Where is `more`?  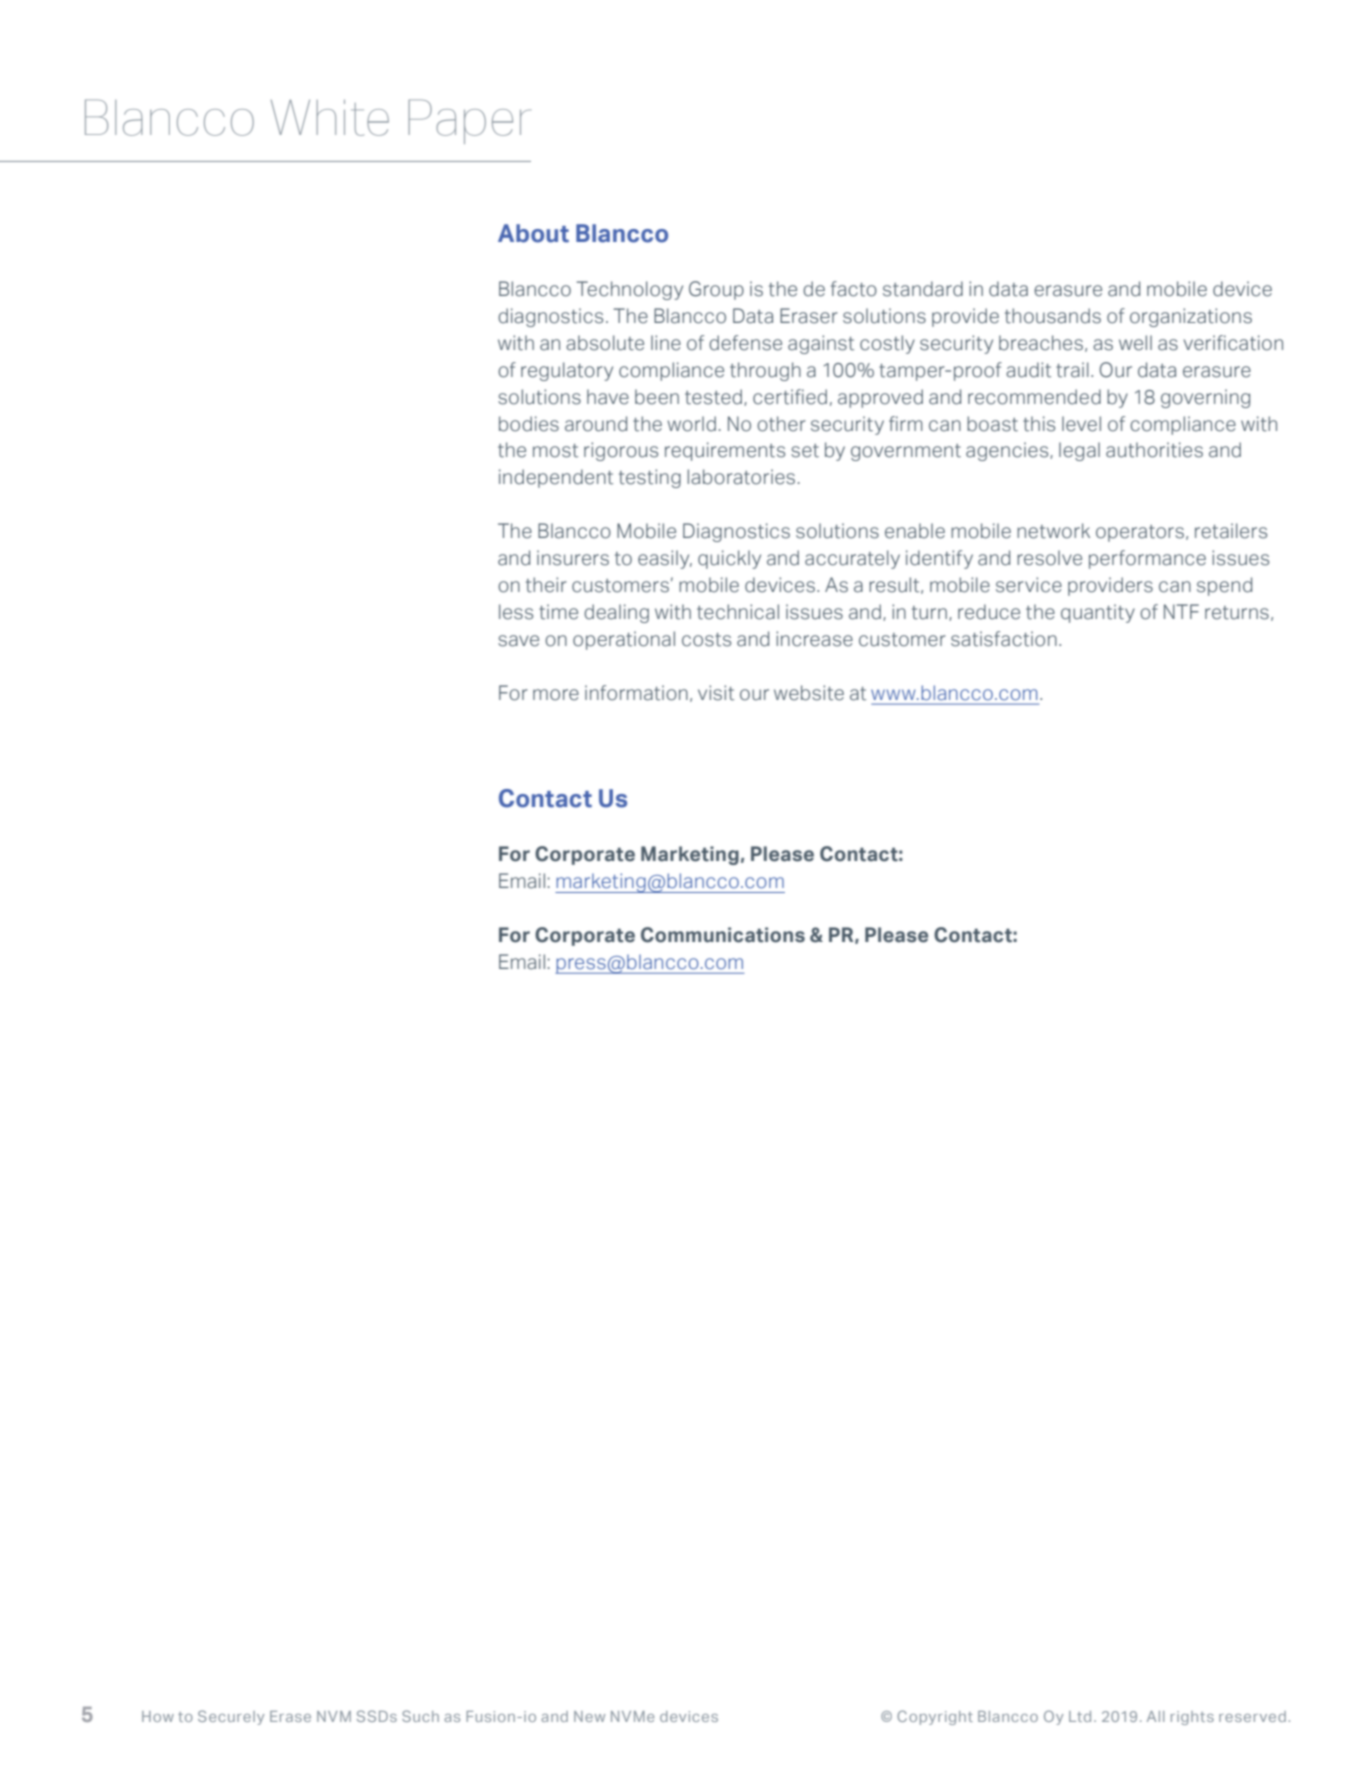
more is located at coordinates (556, 695).
